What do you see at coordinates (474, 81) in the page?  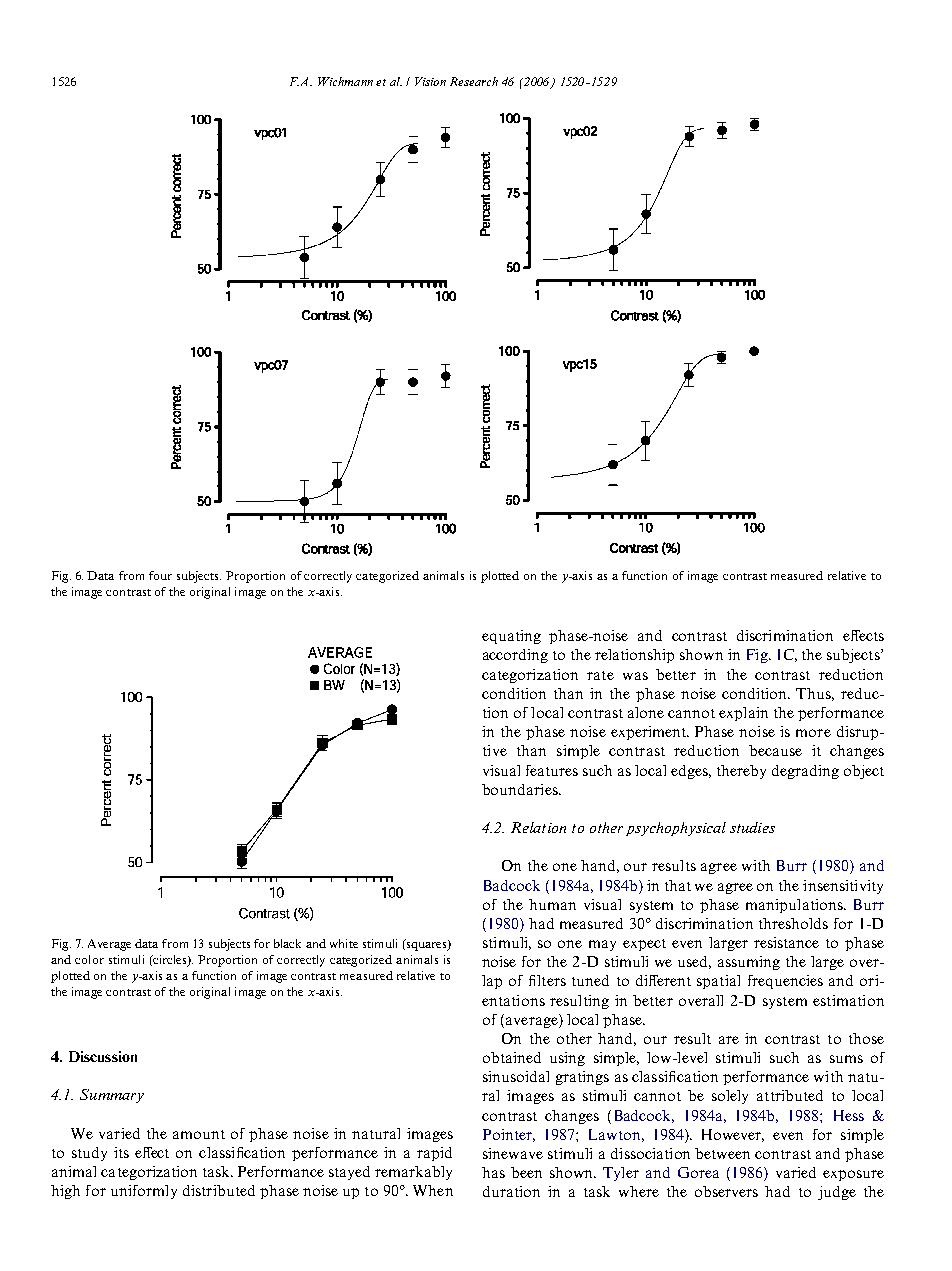 I see `Research` at bounding box center [474, 81].
